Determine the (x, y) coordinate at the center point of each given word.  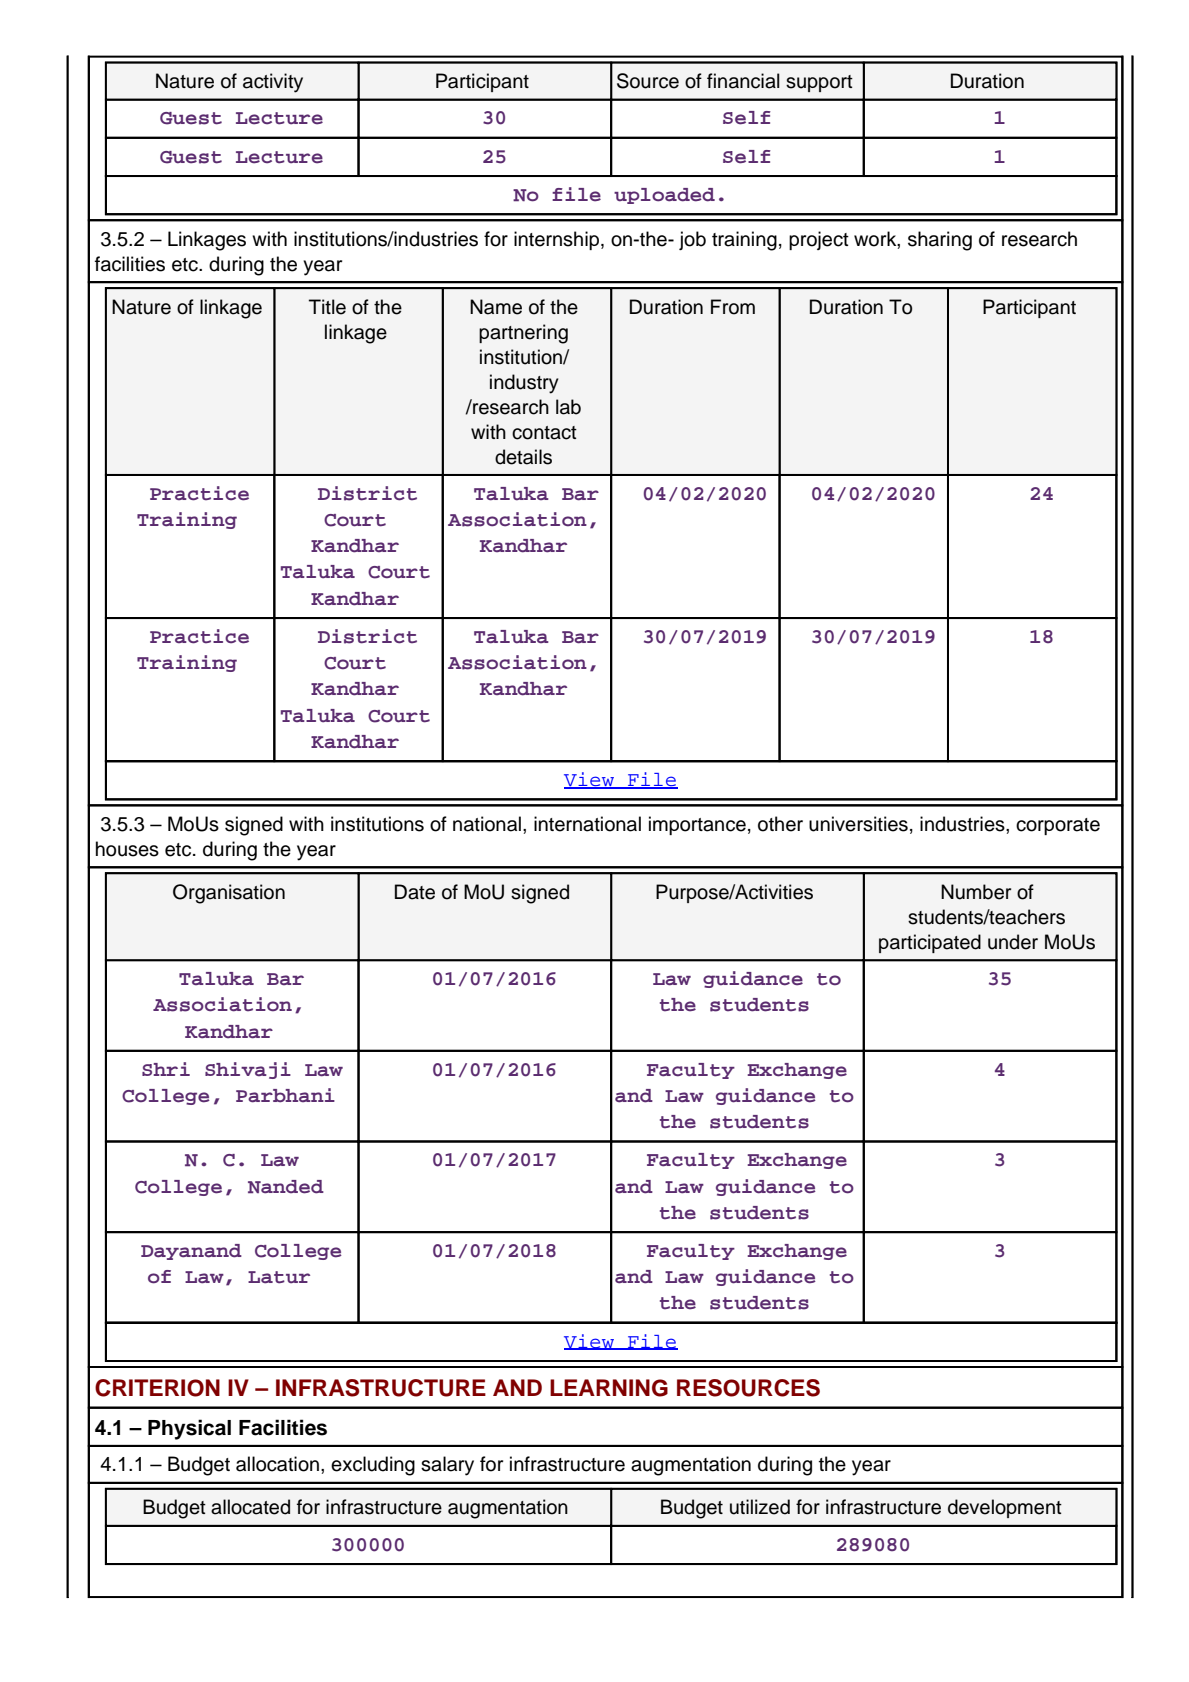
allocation (277, 1464)
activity (273, 83)
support (819, 83)
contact (544, 433)
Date (415, 892)
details (523, 457)
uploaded (664, 196)
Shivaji (248, 1070)
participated (930, 943)
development (1005, 1508)
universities (858, 824)
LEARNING (609, 1388)
